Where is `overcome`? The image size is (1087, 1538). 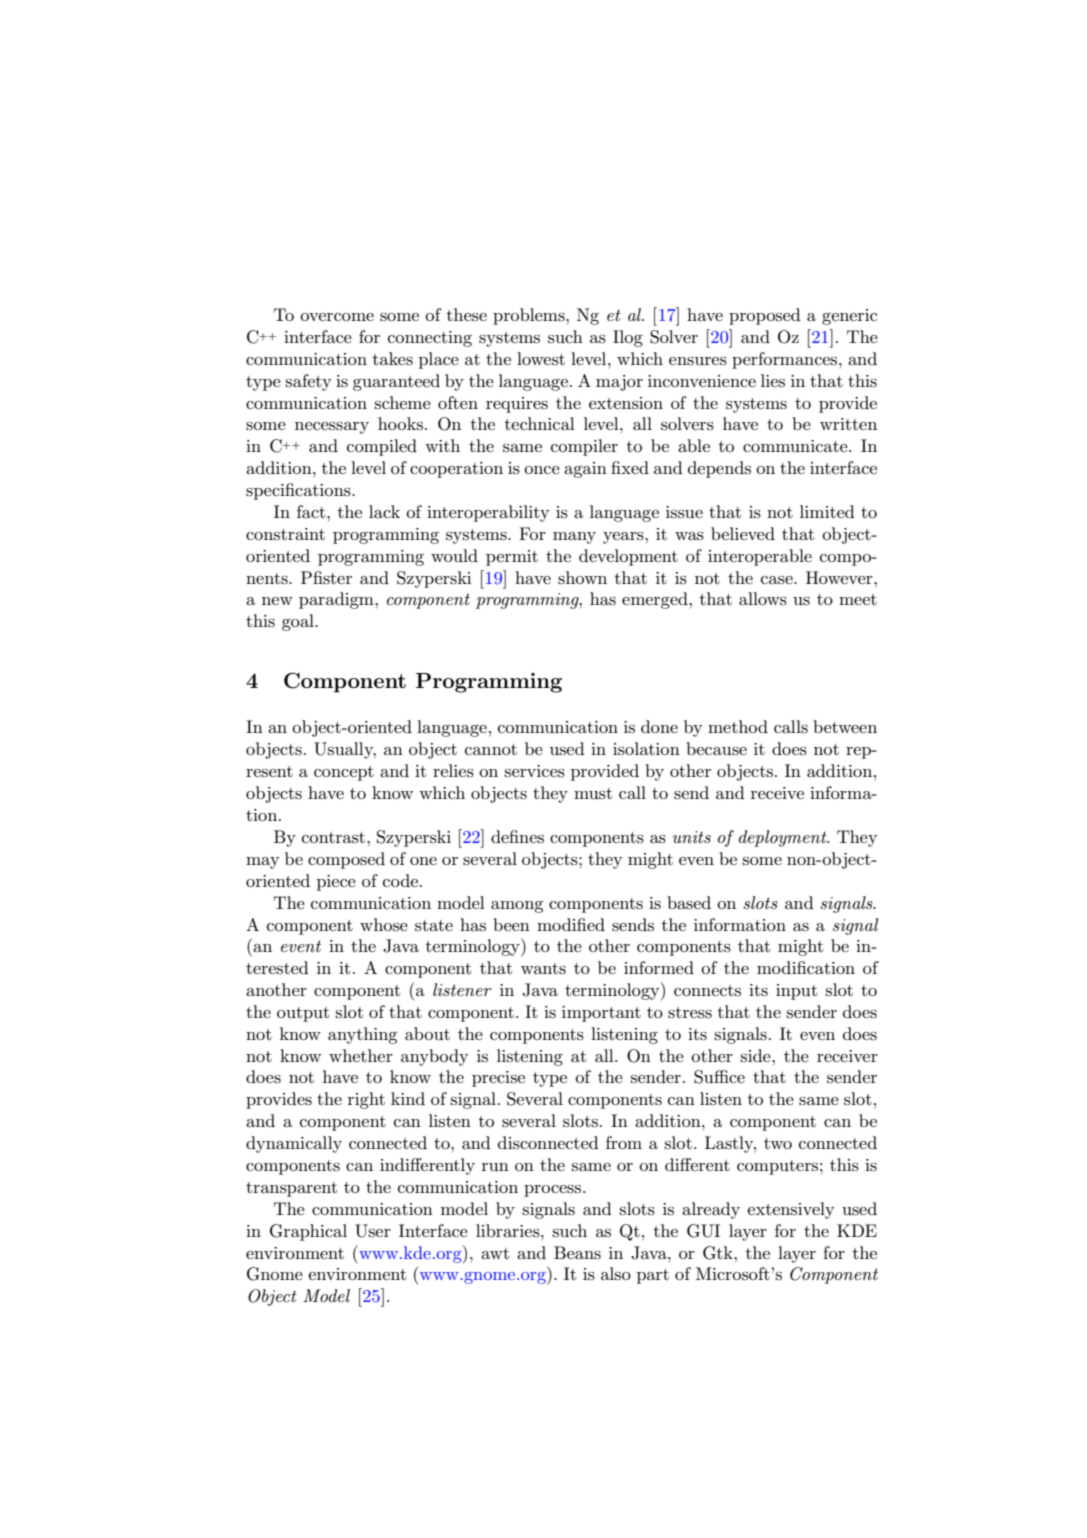 overcome is located at coordinates (337, 317).
